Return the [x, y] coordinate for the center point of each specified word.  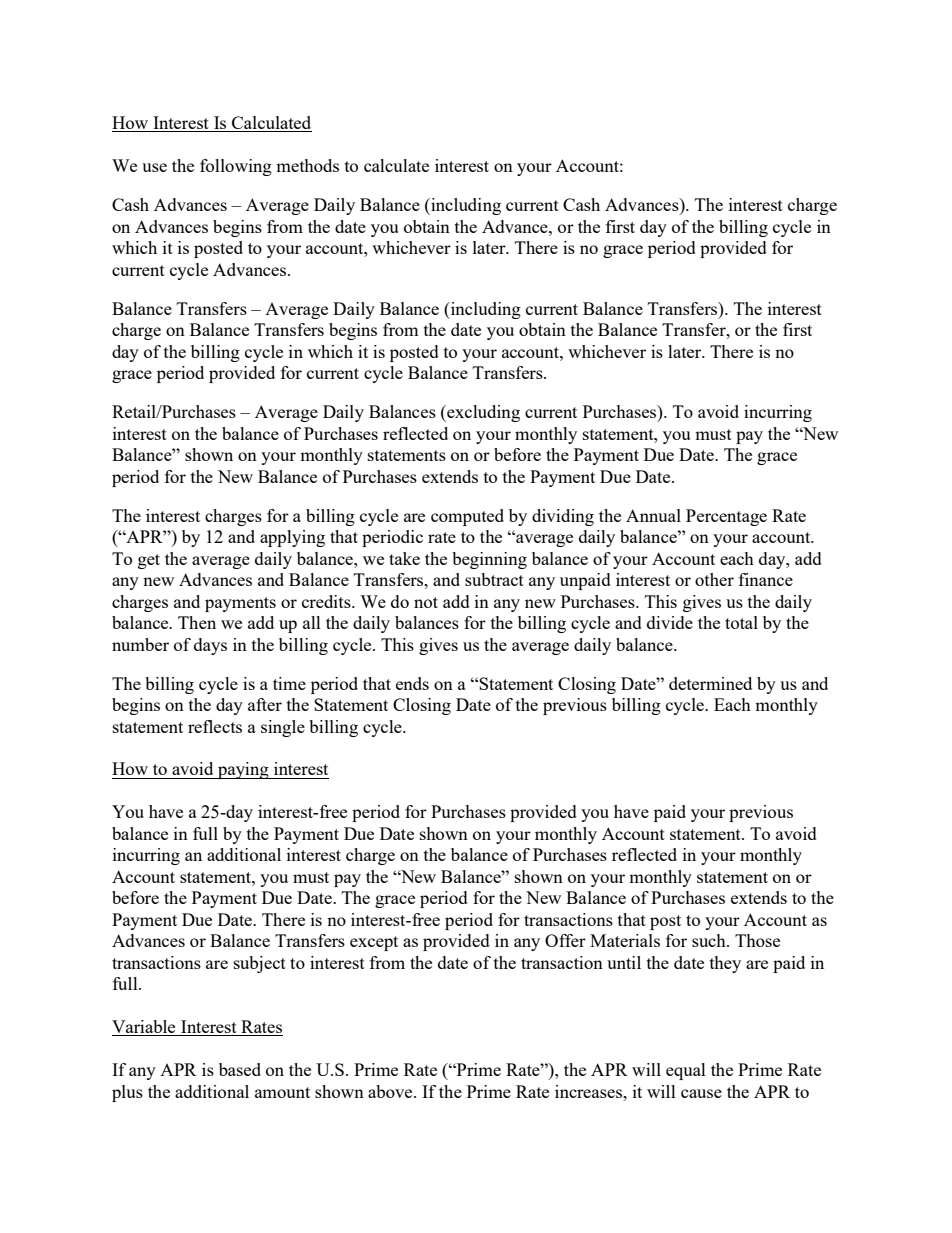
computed [467, 517]
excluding [482, 413]
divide [670, 622]
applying [292, 538]
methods [307, 165]
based [240, 1069]
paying [243, 770]
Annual [653, 515]
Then [197, 622]
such [710, 940]
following [236, 167]
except [374, 943]
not [426, 602]
